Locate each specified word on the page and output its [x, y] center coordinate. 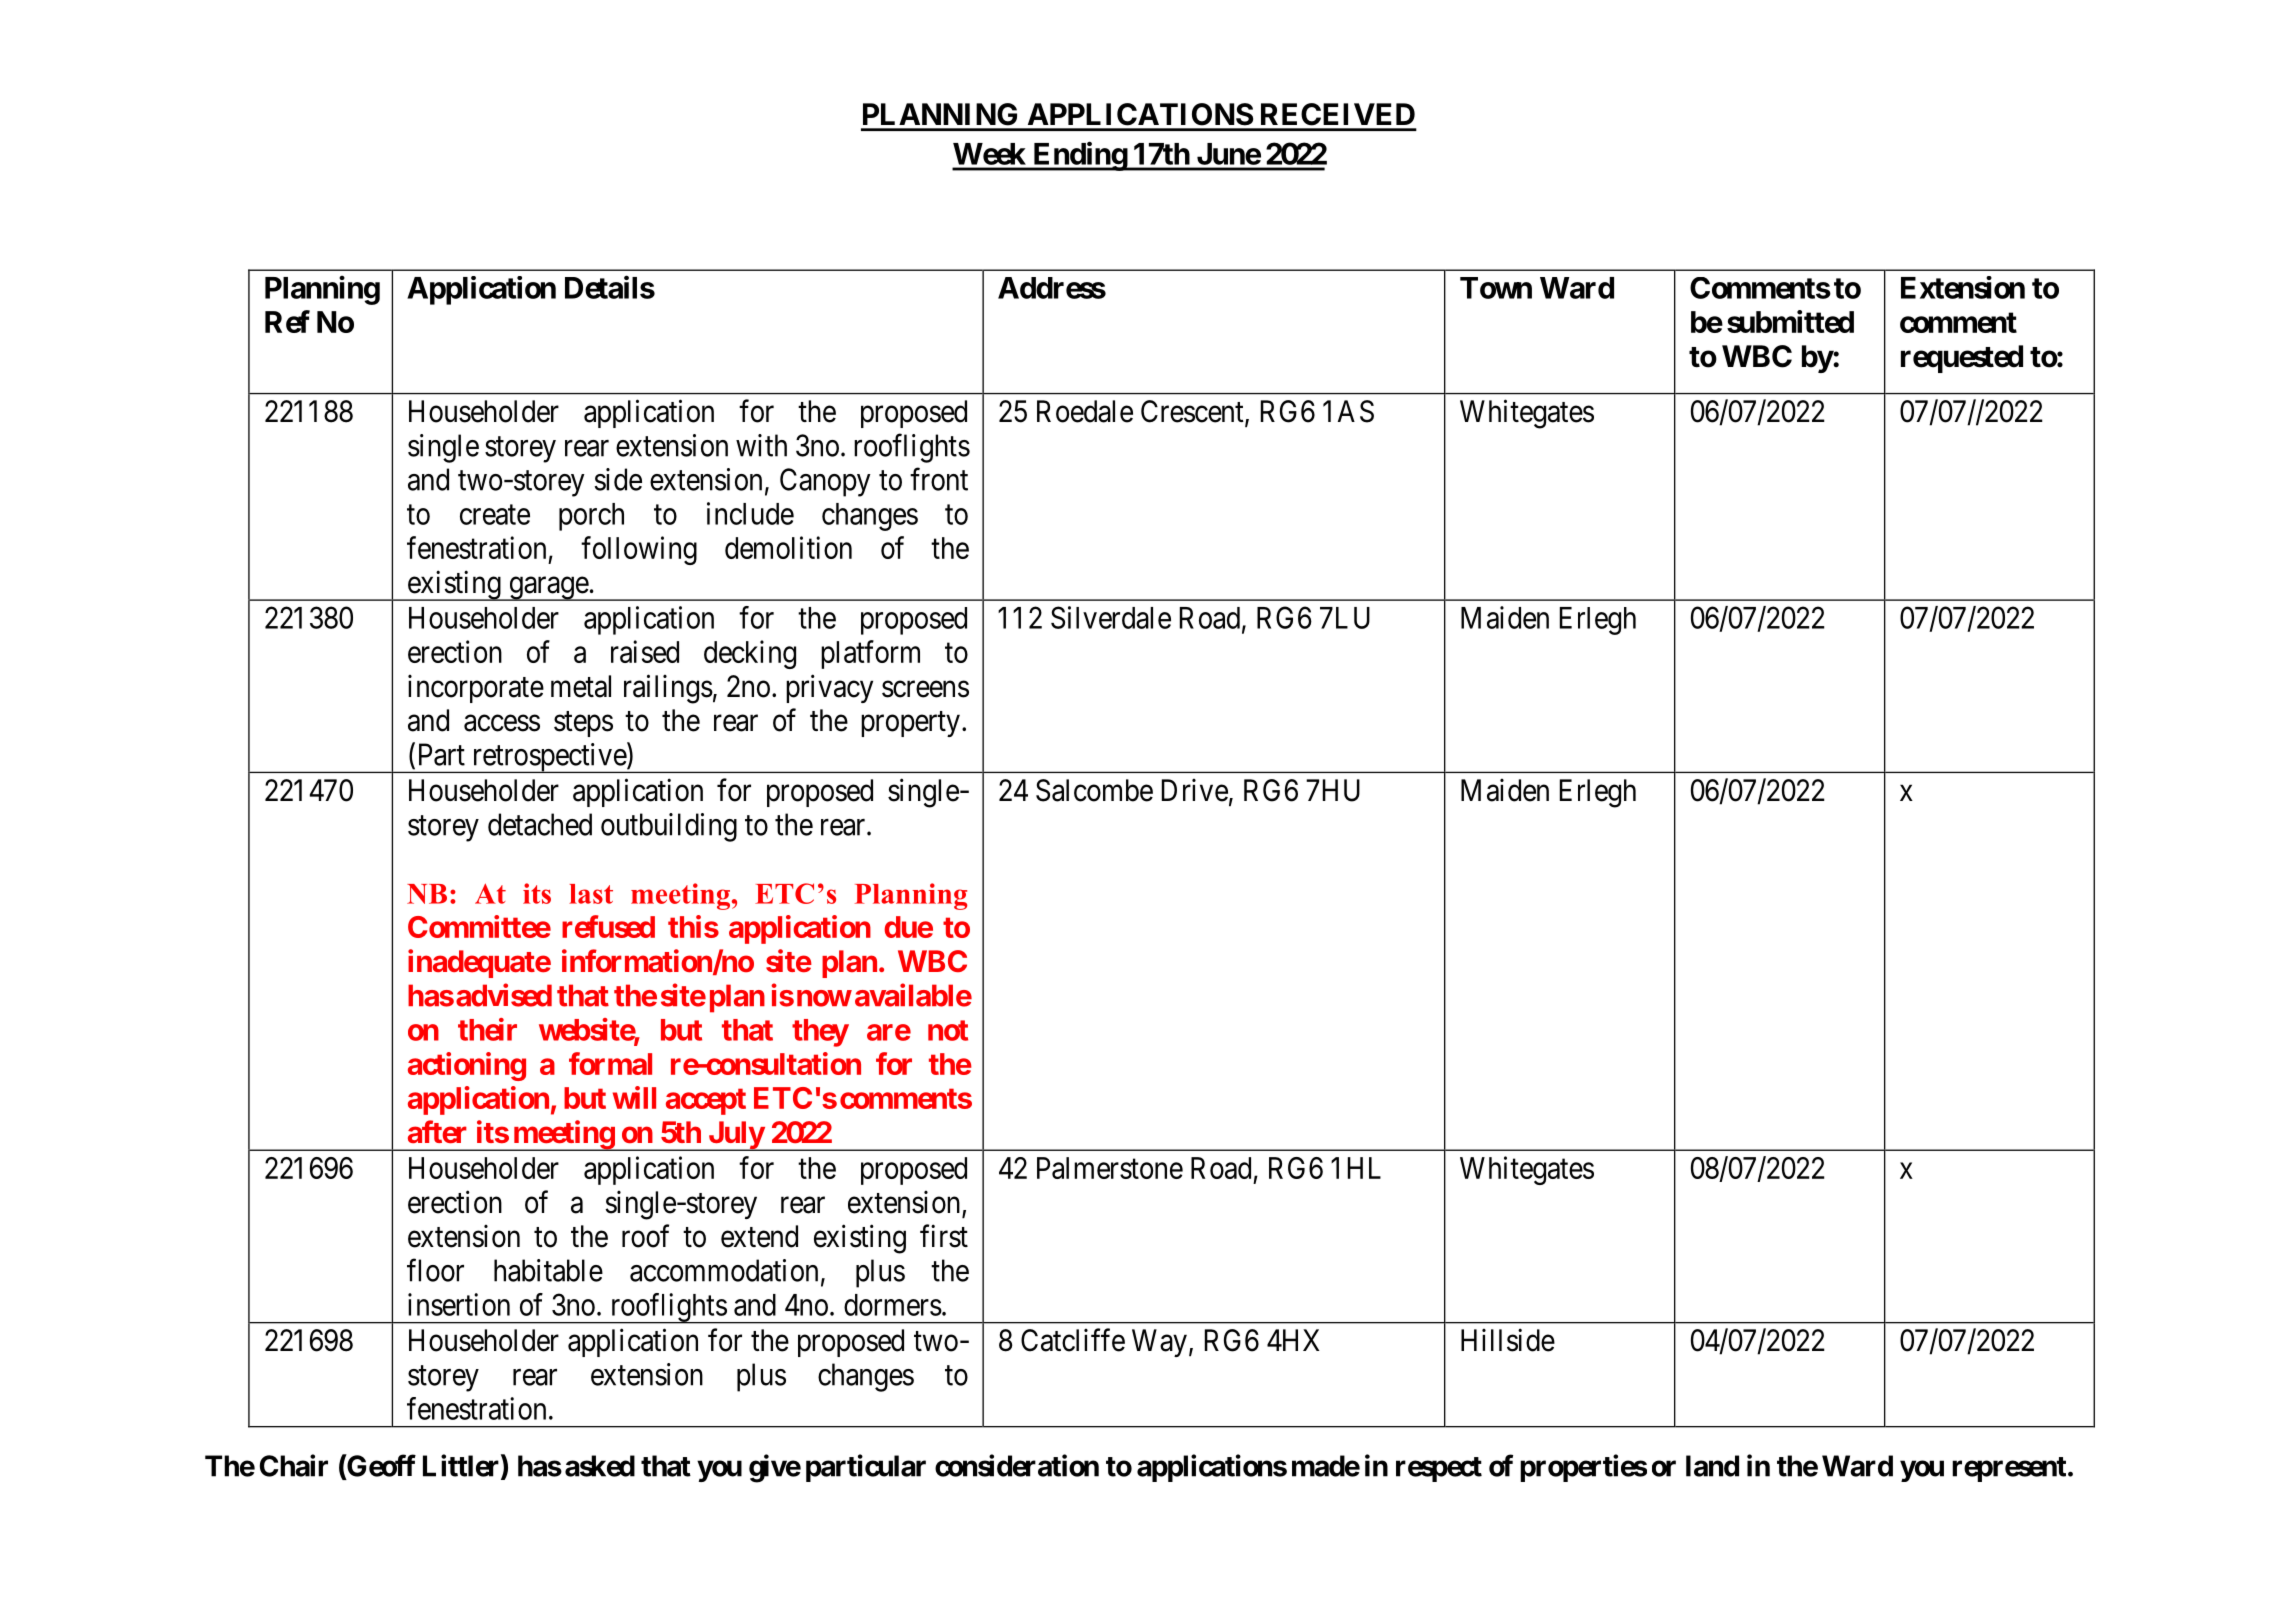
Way [1159, 1343]
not [948, 1030]
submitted [1790, 321]
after [437, 1132]
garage [548, 589]
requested [1962, 359]
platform [870, 654]
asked [600, 1466]
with [761, 445]
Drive [1195, 790]
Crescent [1193, 412]
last [591, 894]
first [944, 1236]
